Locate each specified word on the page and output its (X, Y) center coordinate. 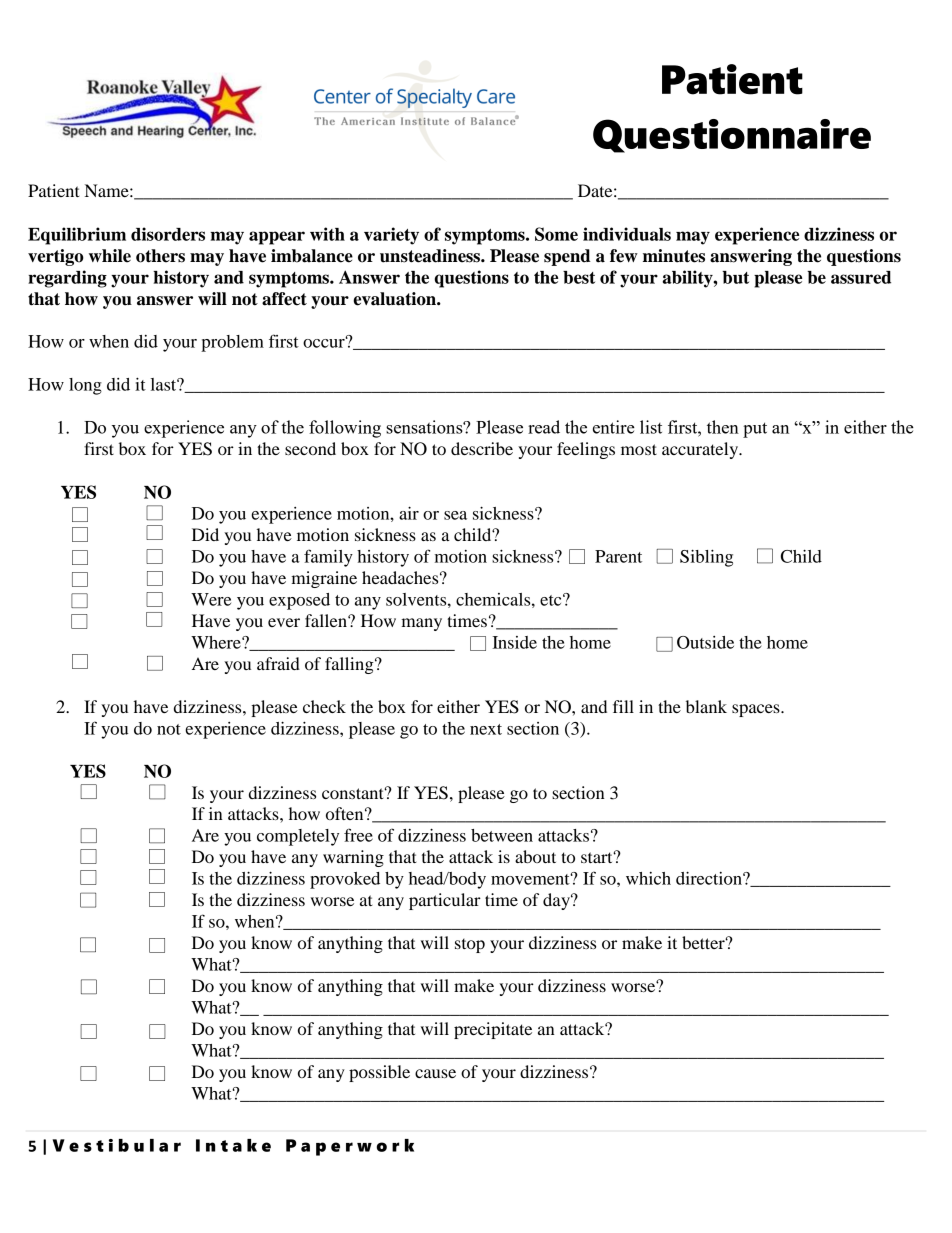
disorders (168, 234)
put (755, 430)
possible (379, 1073)
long (85, 386)
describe (482, 448)
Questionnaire (732, 136)
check (324, 706)
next (486, 729)
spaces (757, 710)
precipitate (493, 1030)
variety (391, 236)
